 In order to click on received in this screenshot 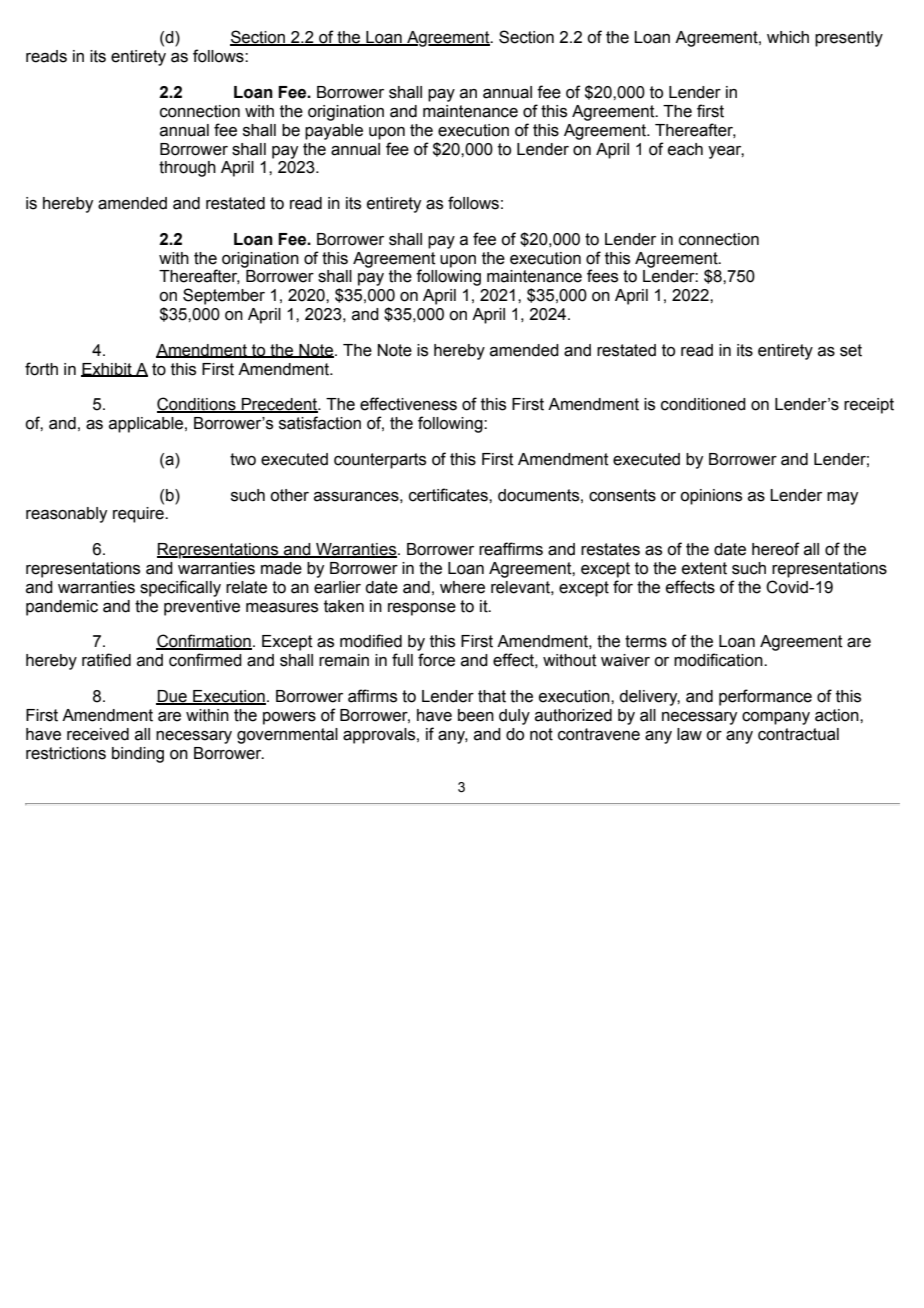, I will do `click(98, 734)`.
